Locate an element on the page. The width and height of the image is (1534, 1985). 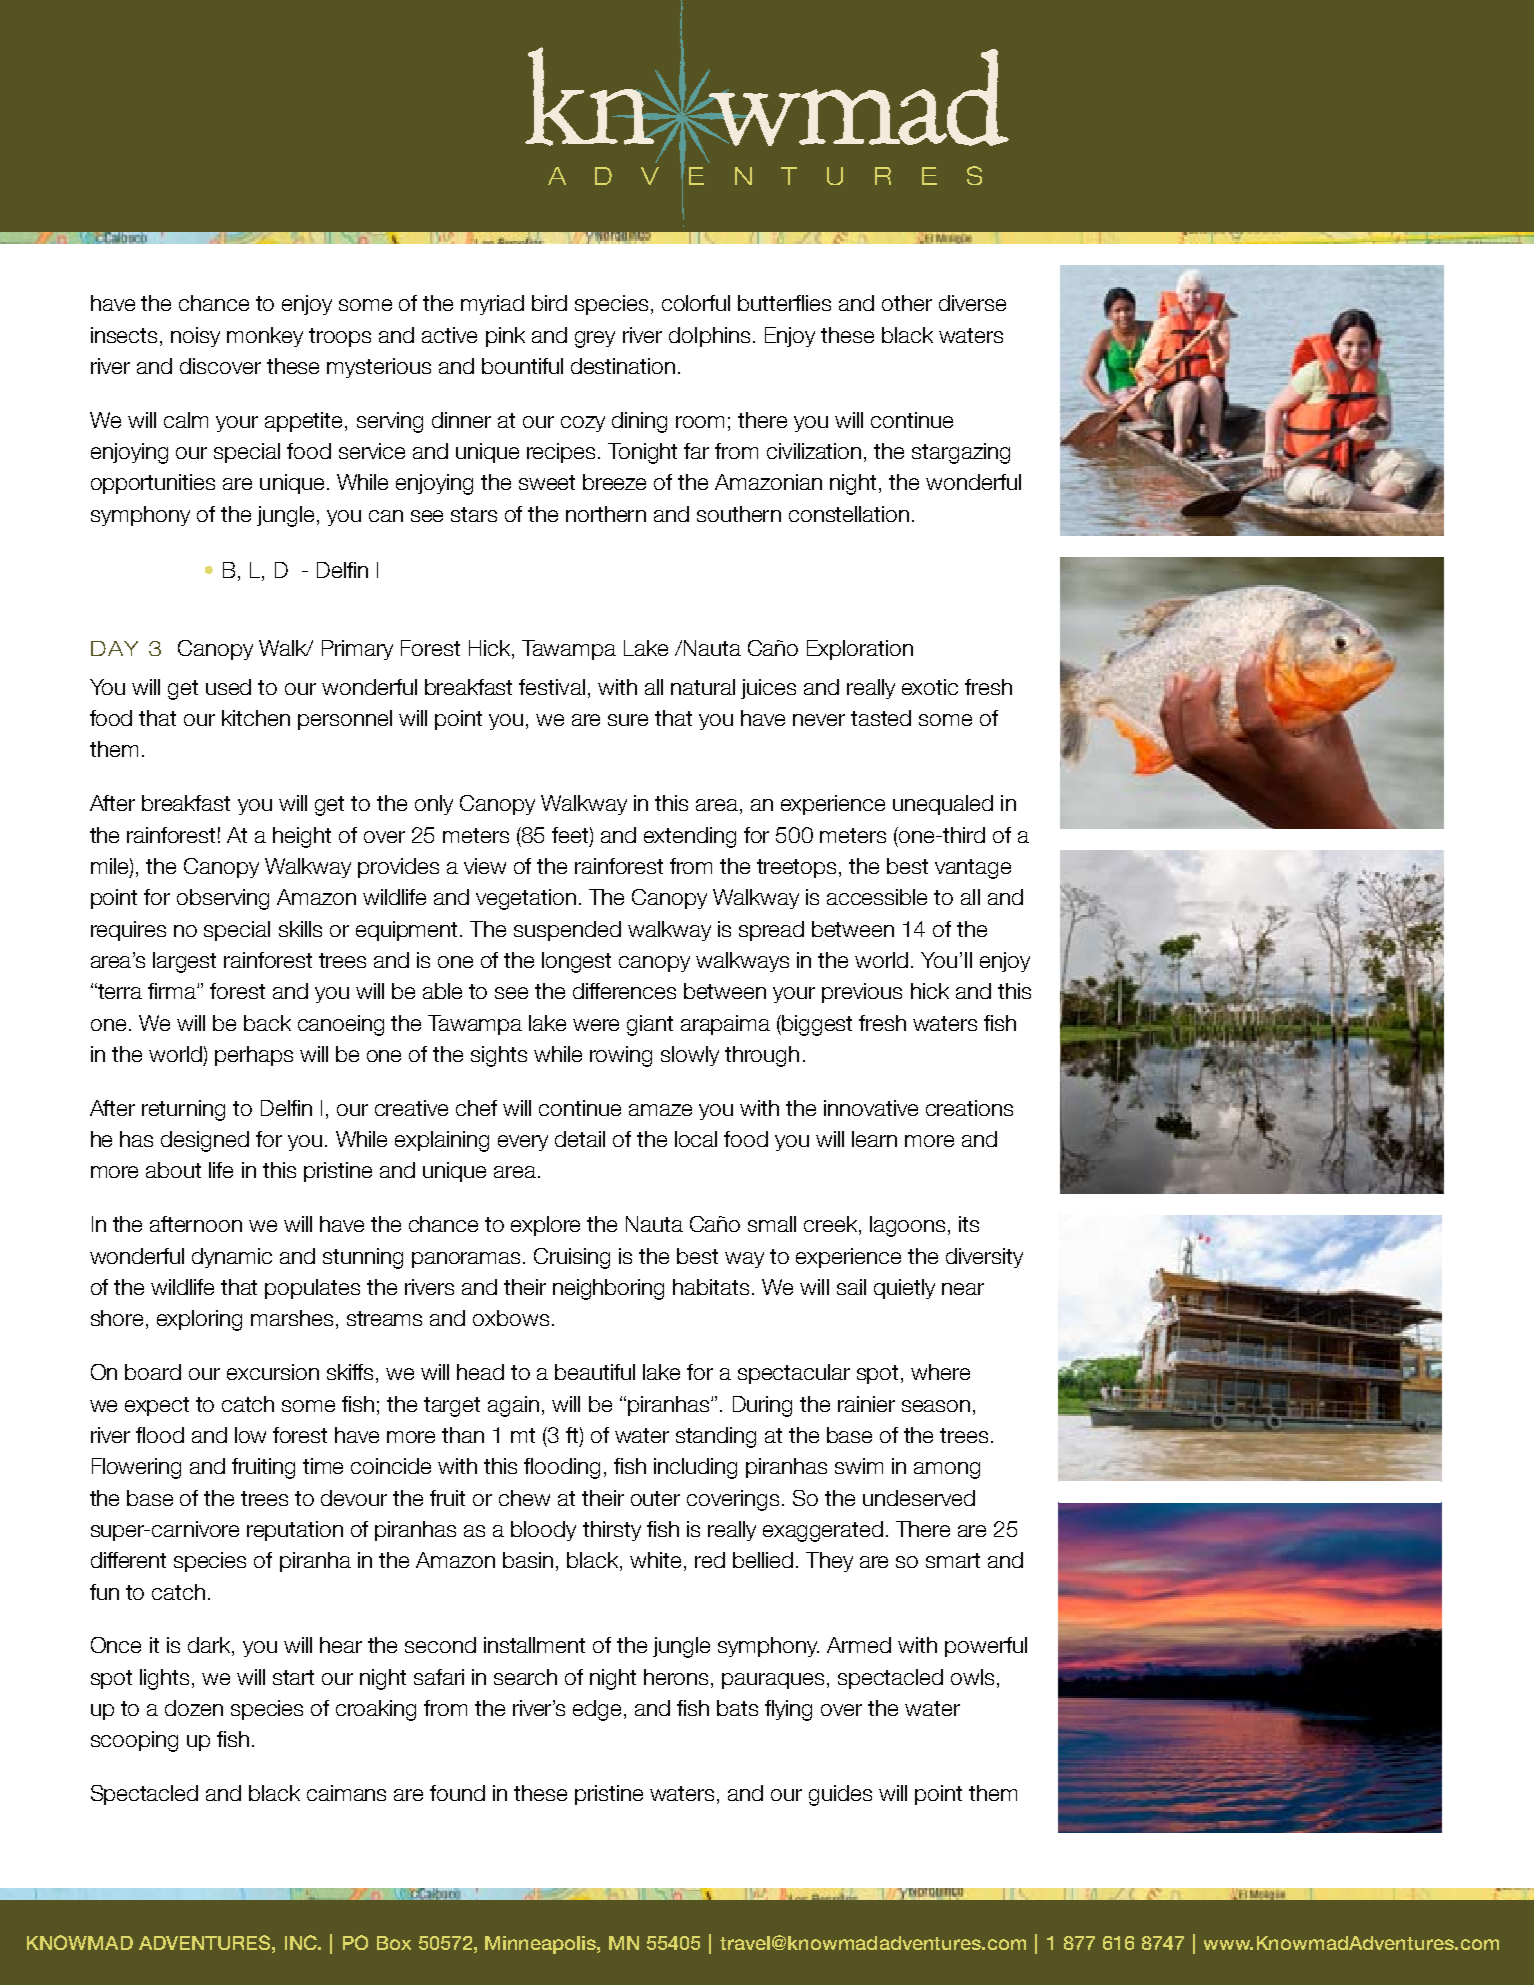
found is located at coordinates (457, 1793).
